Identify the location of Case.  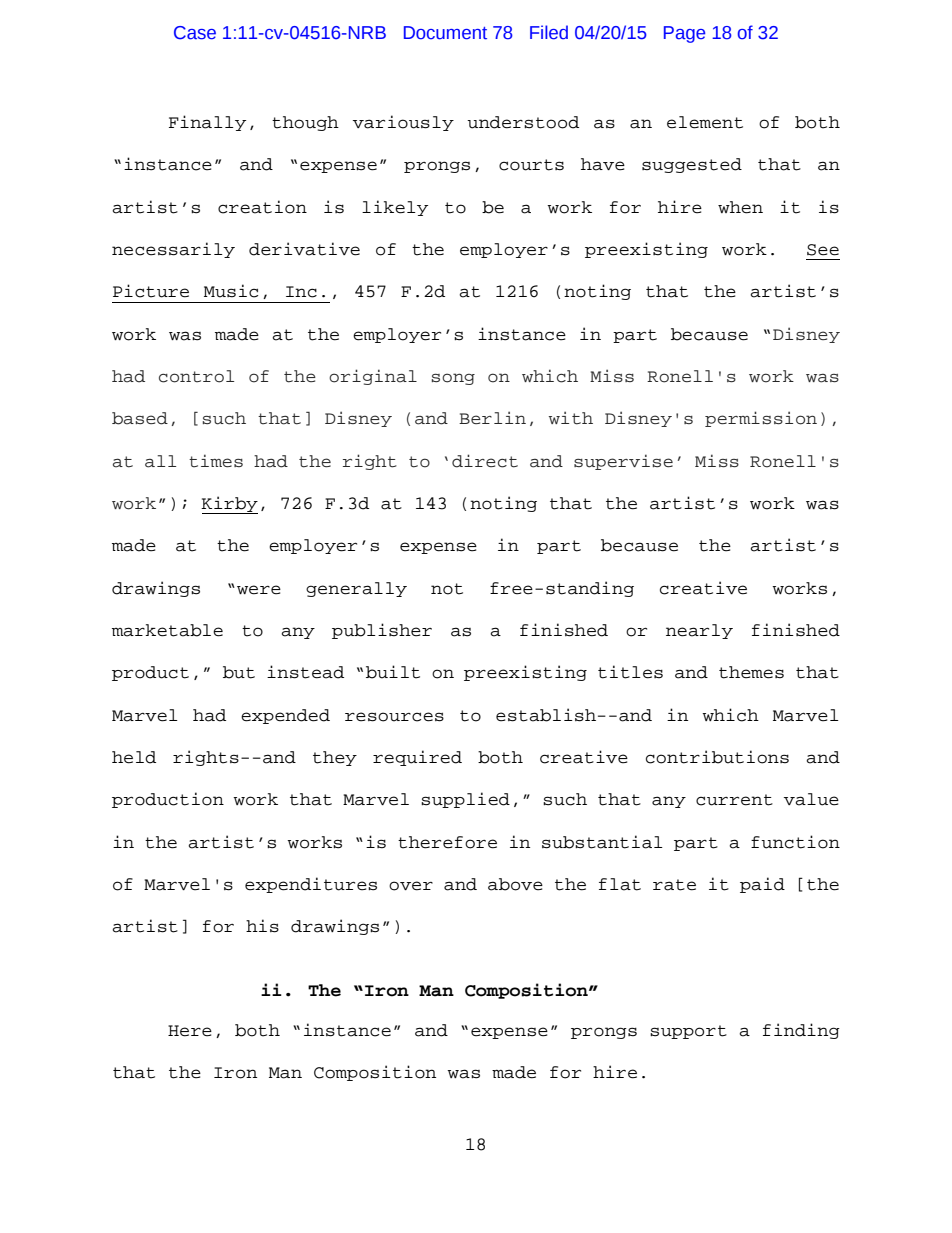
(195, 33).
